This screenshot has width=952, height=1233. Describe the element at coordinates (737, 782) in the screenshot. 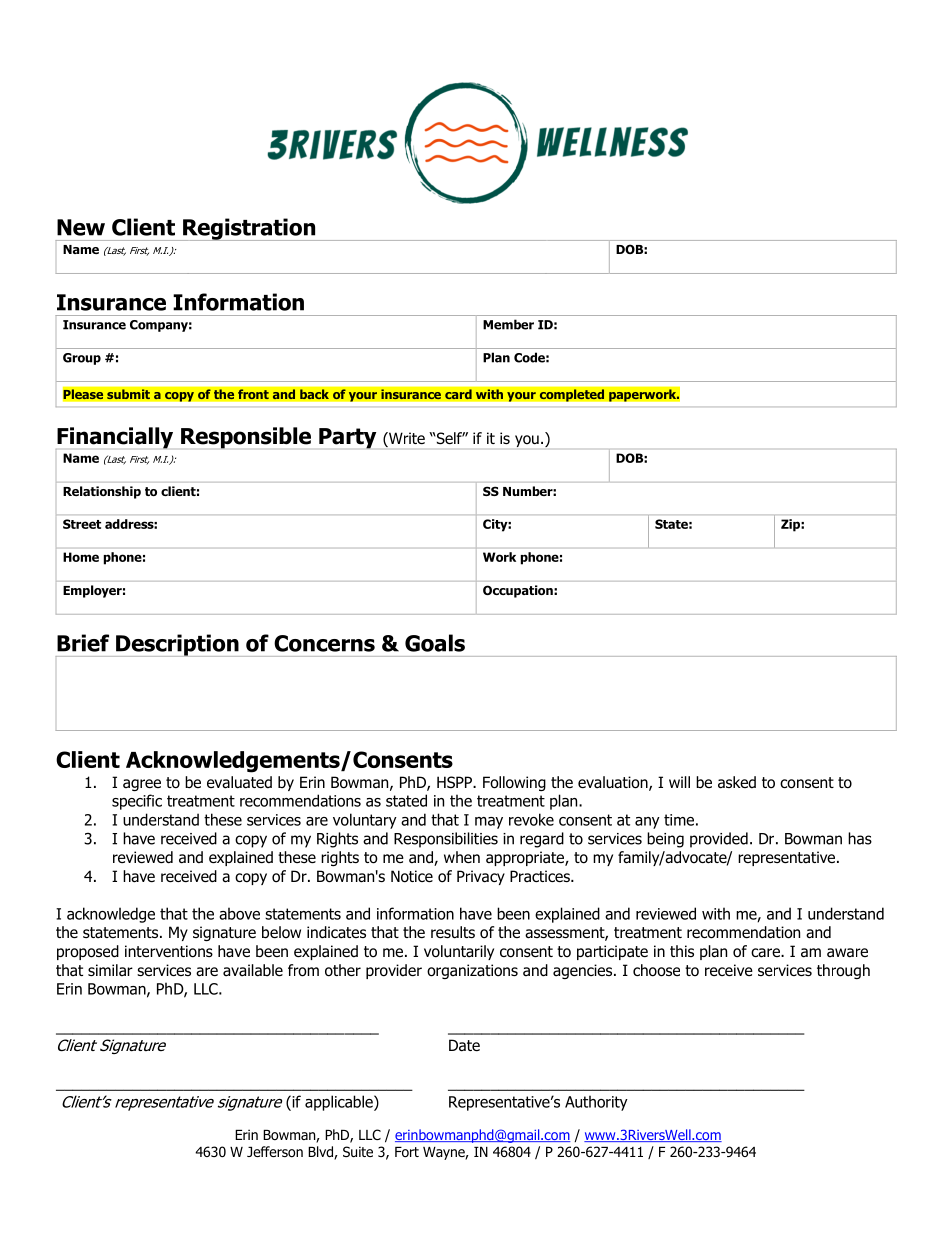

I see `asked` at that location.
